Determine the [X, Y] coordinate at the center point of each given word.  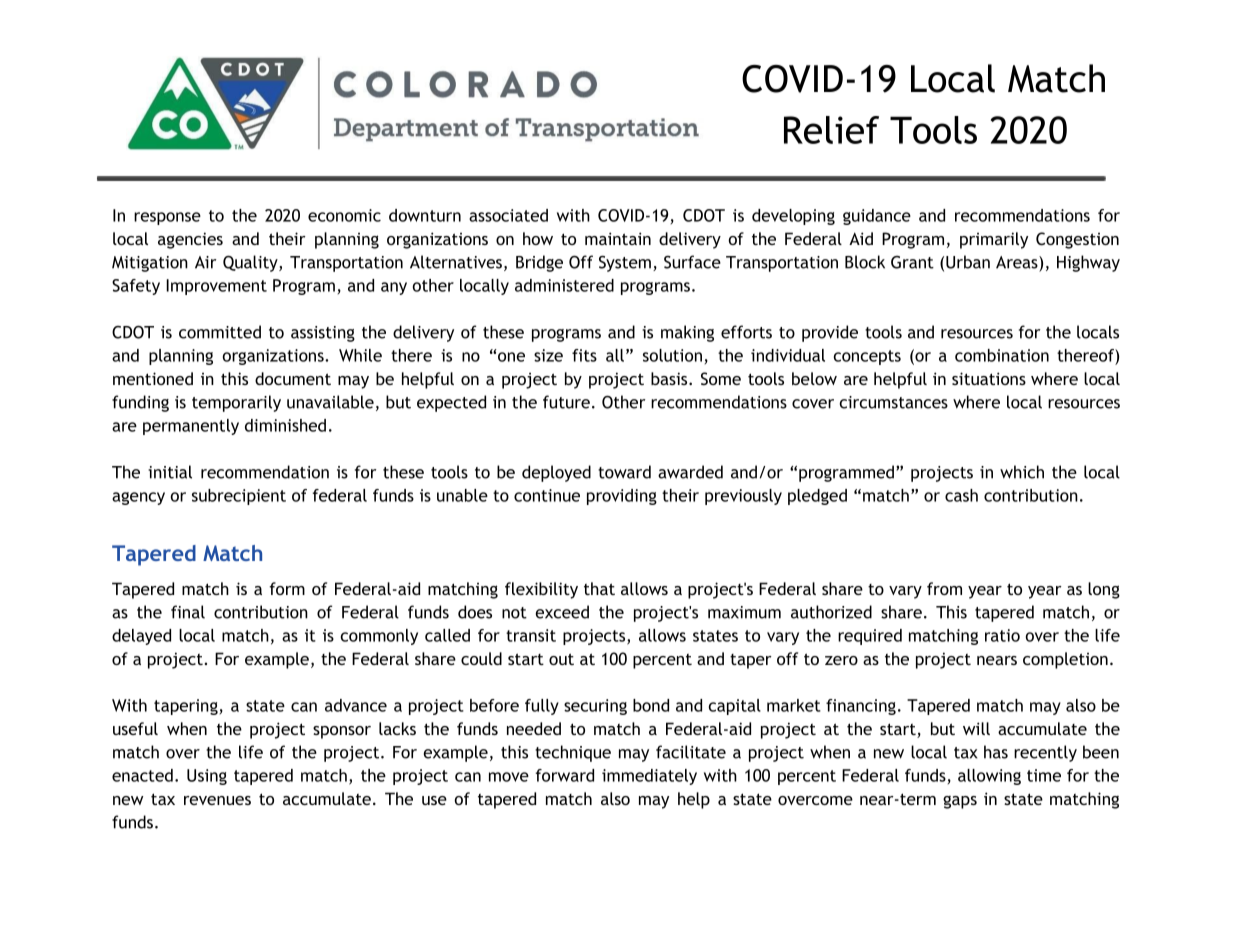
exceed [562, 612]
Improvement [216, 287]
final [188, 612]
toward [624, 472]
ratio [1002, 635]
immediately [649, 777]
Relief [831, 130]
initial [170, 472]
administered [564, 285]
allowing [989, 777]
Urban [968, 262]
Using [207, 777]
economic [344, 215]
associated [508, 215]
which [1022, 472]
